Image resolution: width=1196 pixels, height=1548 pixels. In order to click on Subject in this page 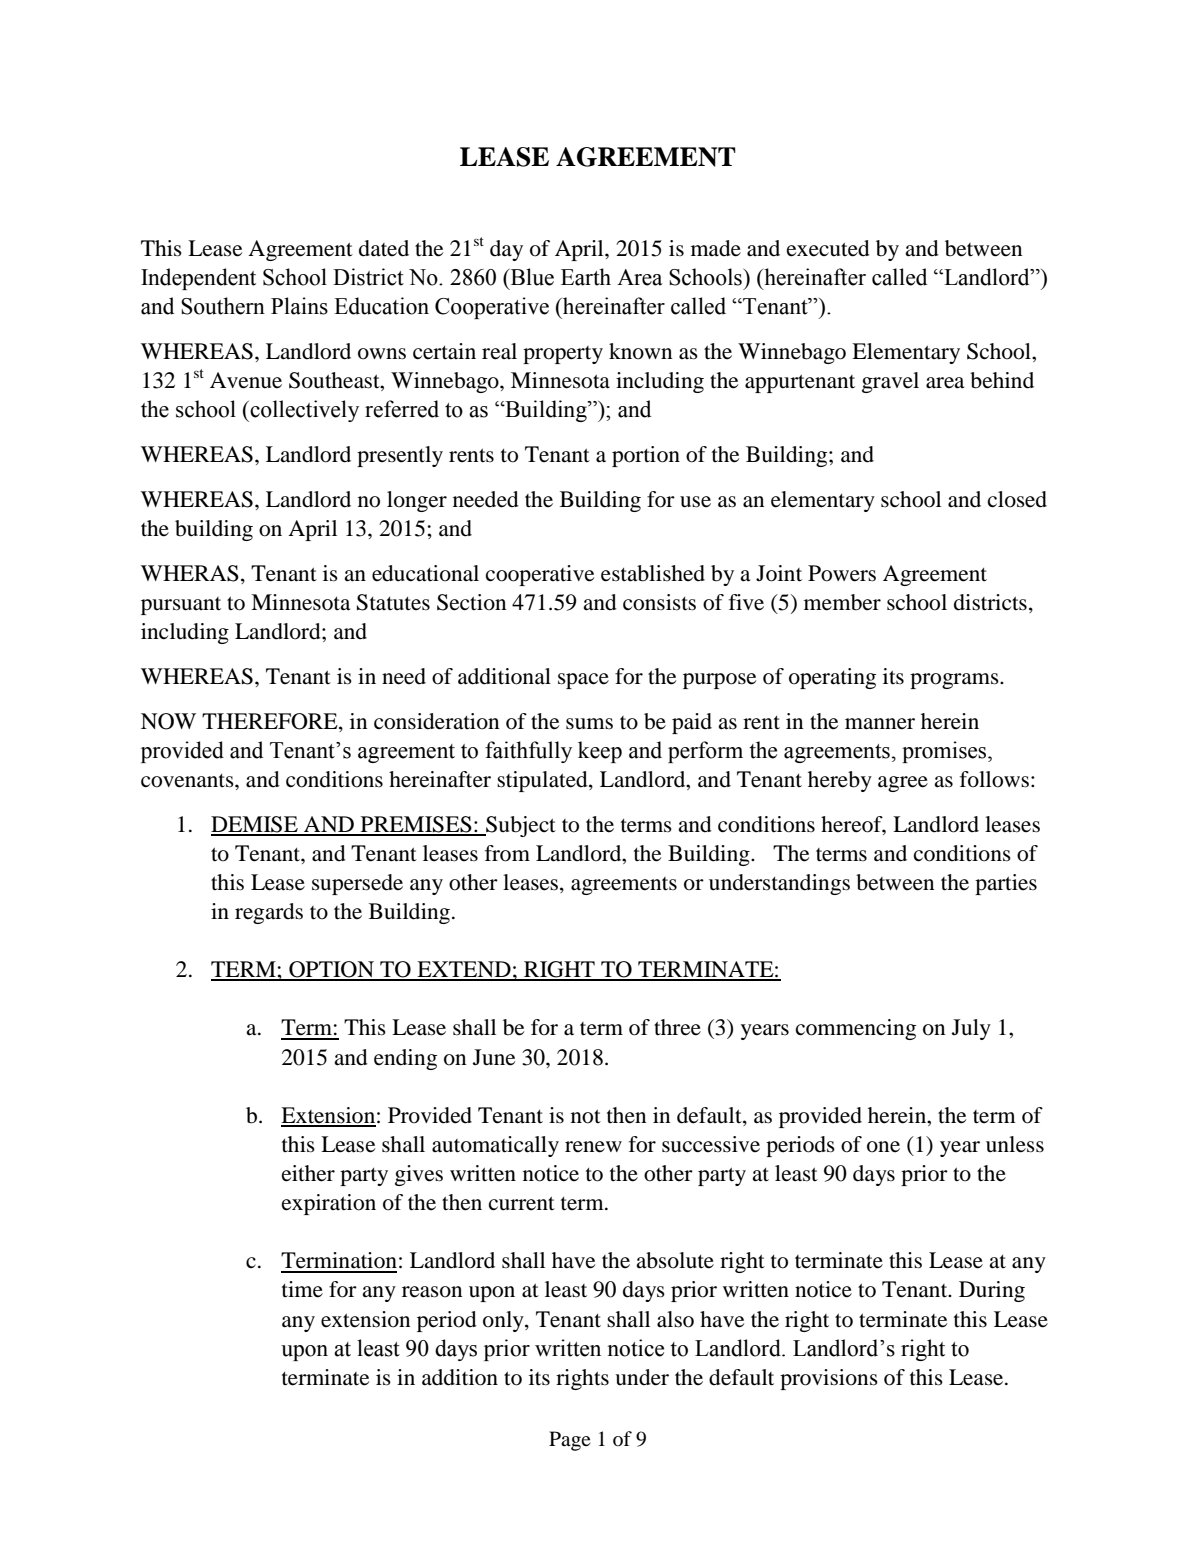, I will do `click(520, 826)`.
